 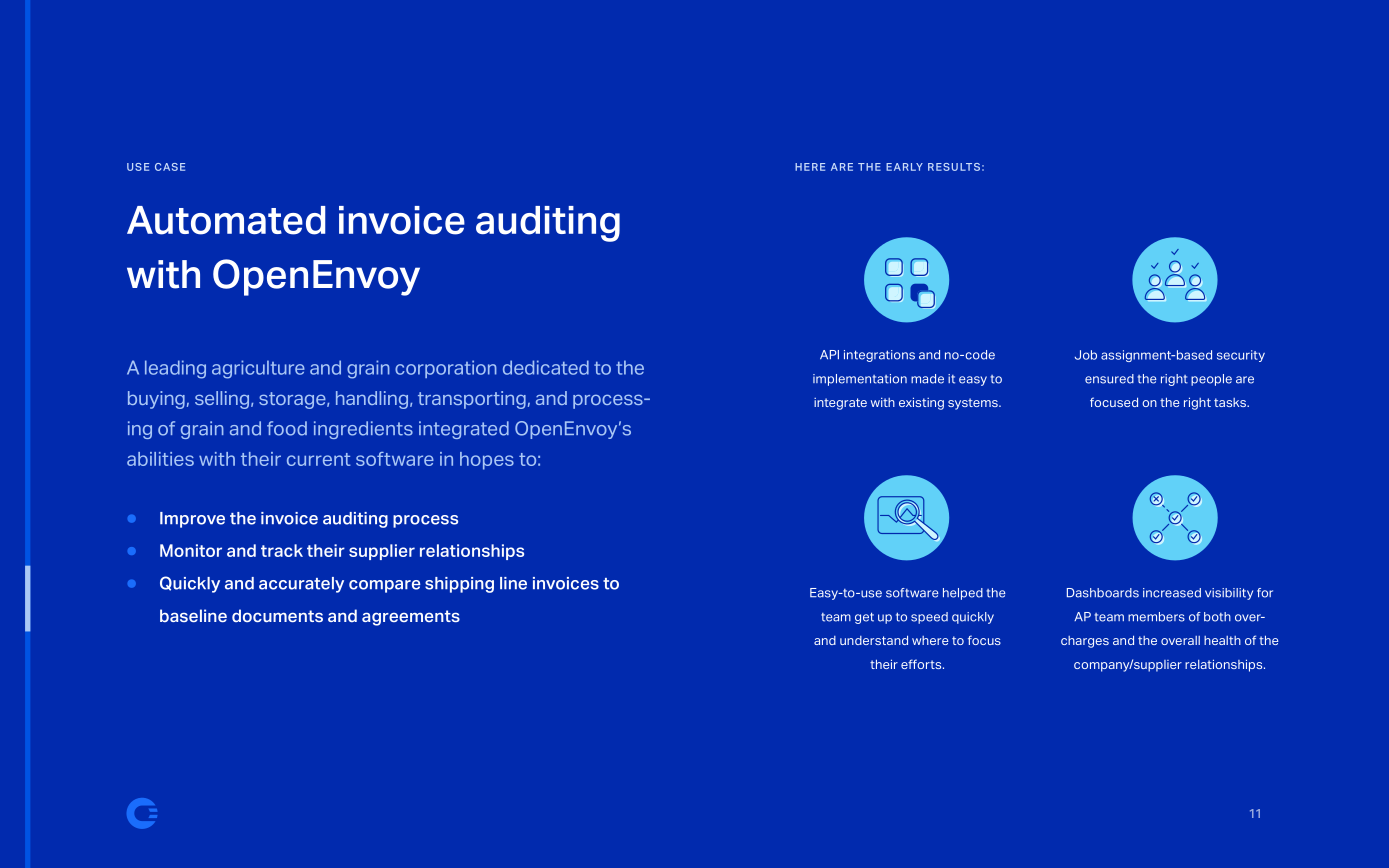 I want to click on tasks, so click(x=1231, y=402).
